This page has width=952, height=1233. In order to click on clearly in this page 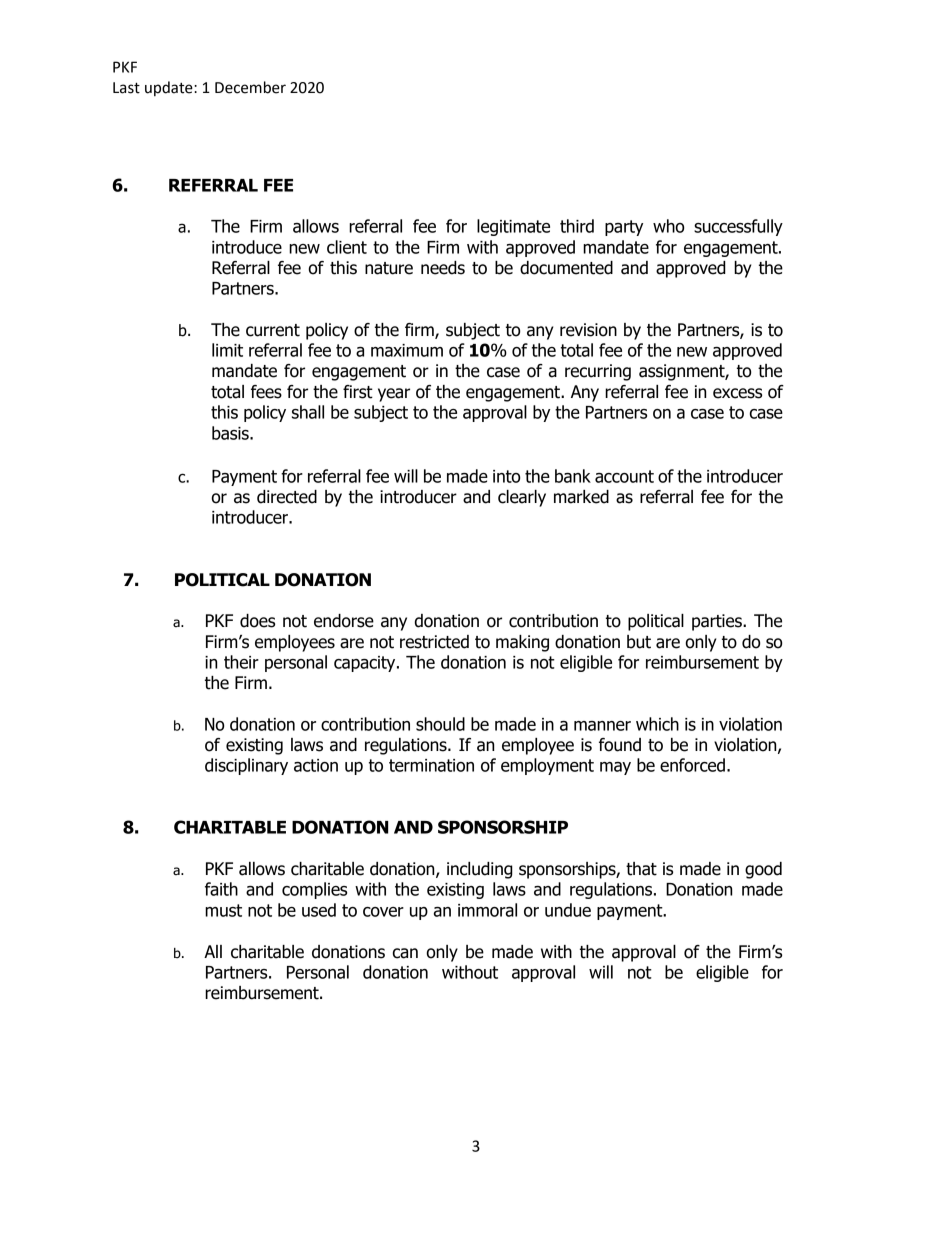, I will do `click(522, 498)`.
